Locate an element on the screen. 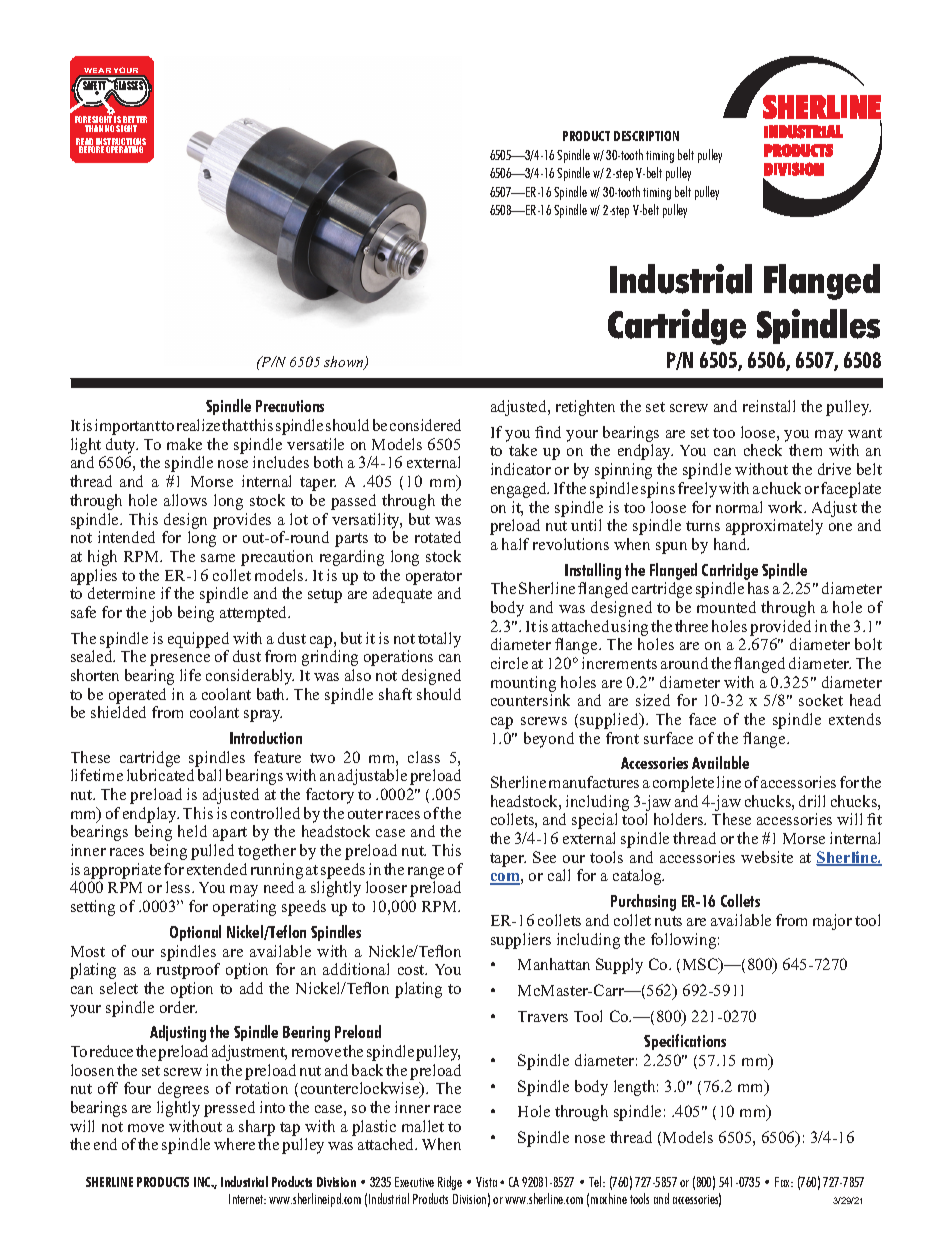 This screenshot has width=952, height=1233. Vista is located at coordinates (486, 1182).
